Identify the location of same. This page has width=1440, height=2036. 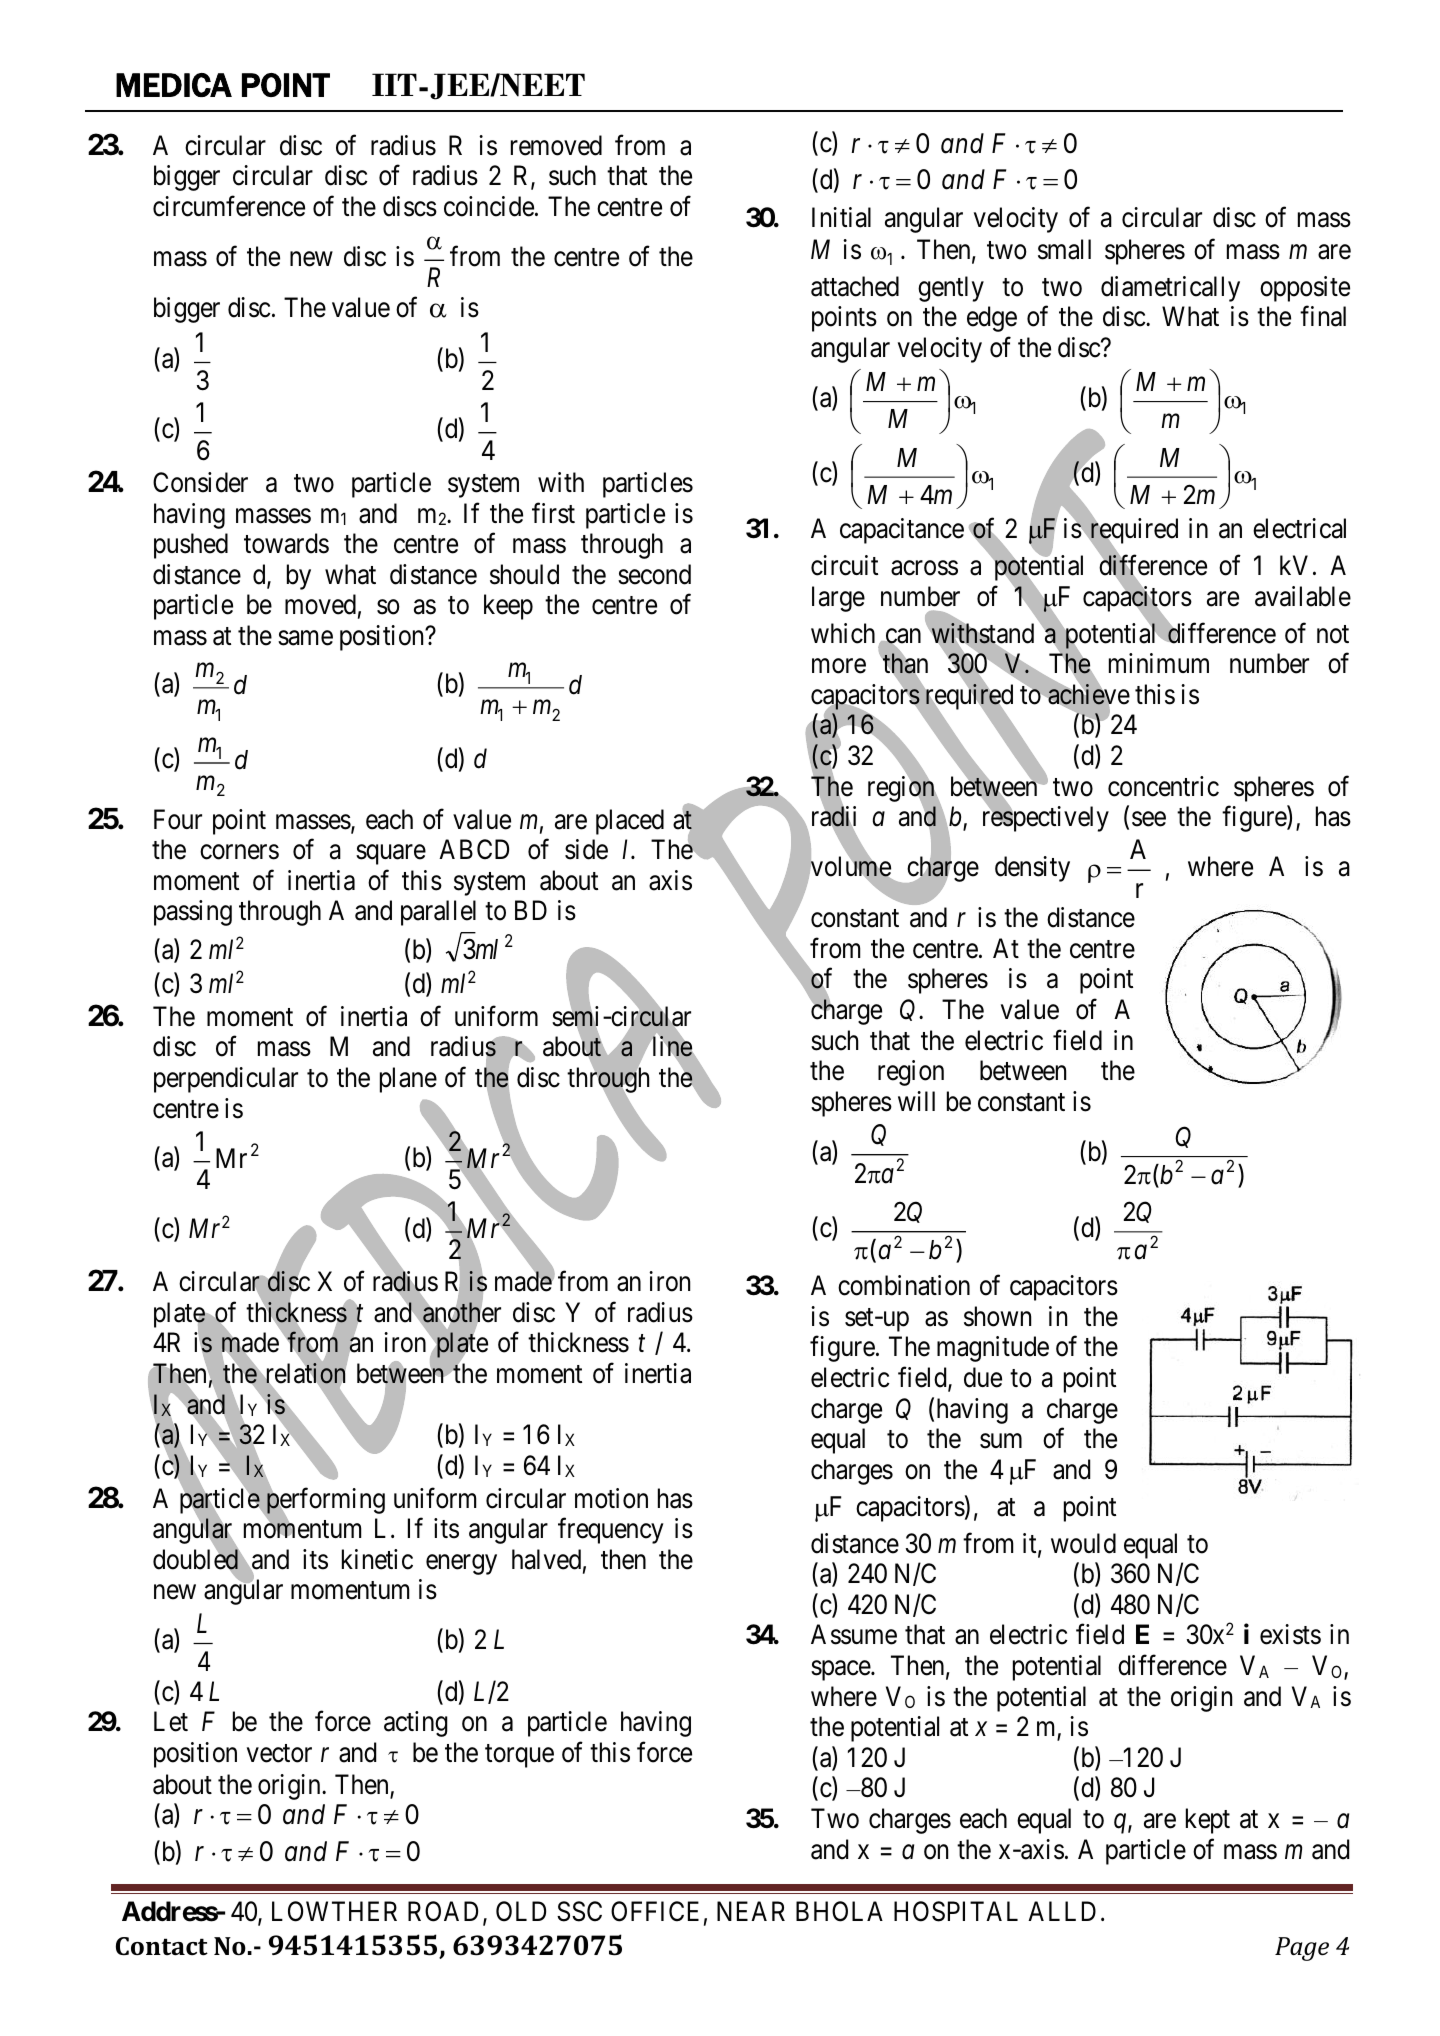
(305, 638).
